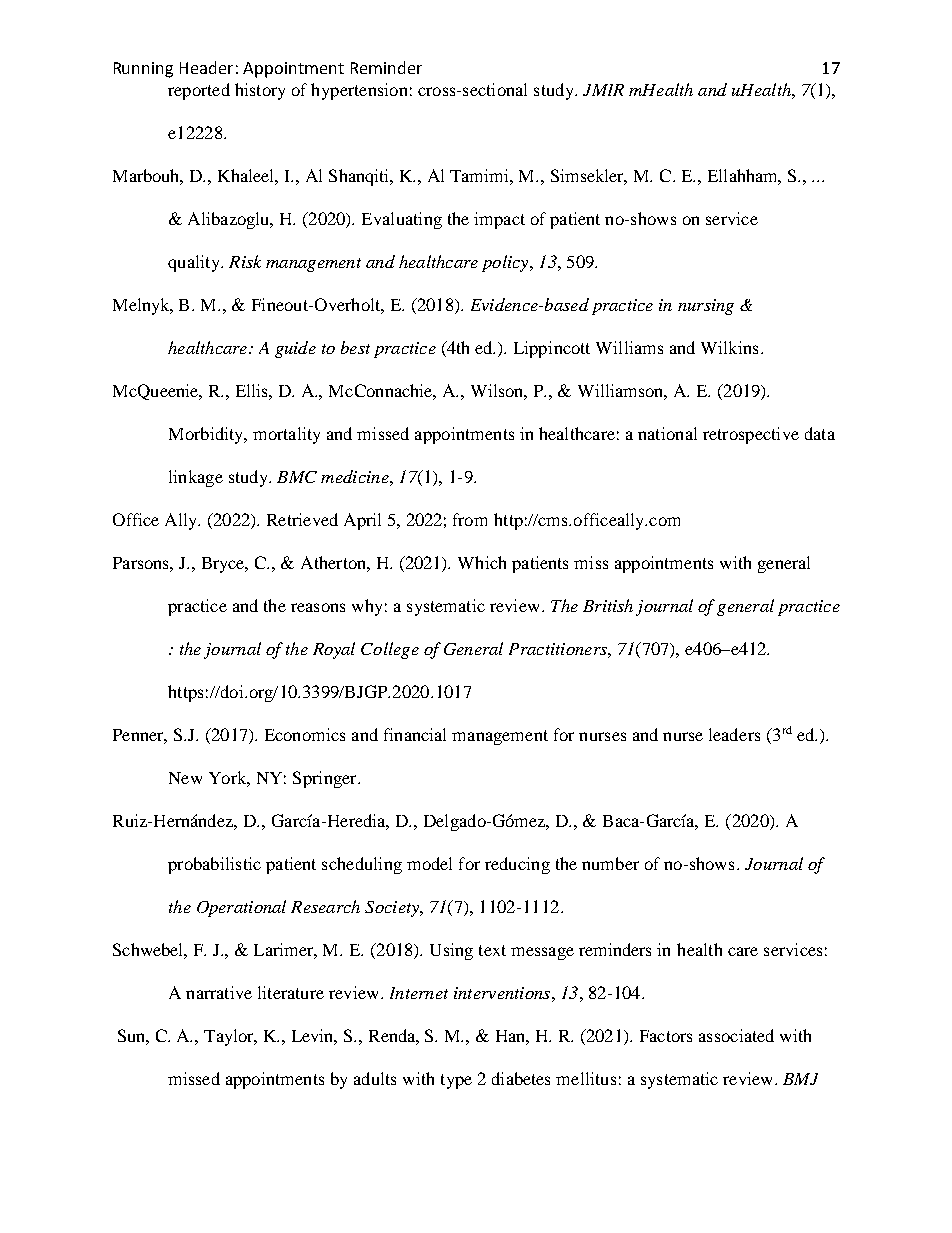 This screenshot has height=1233, width=952. What do you see at coordinates (470, 519) in the screenshot?
I see `from` at bounding box center [470, 519].
